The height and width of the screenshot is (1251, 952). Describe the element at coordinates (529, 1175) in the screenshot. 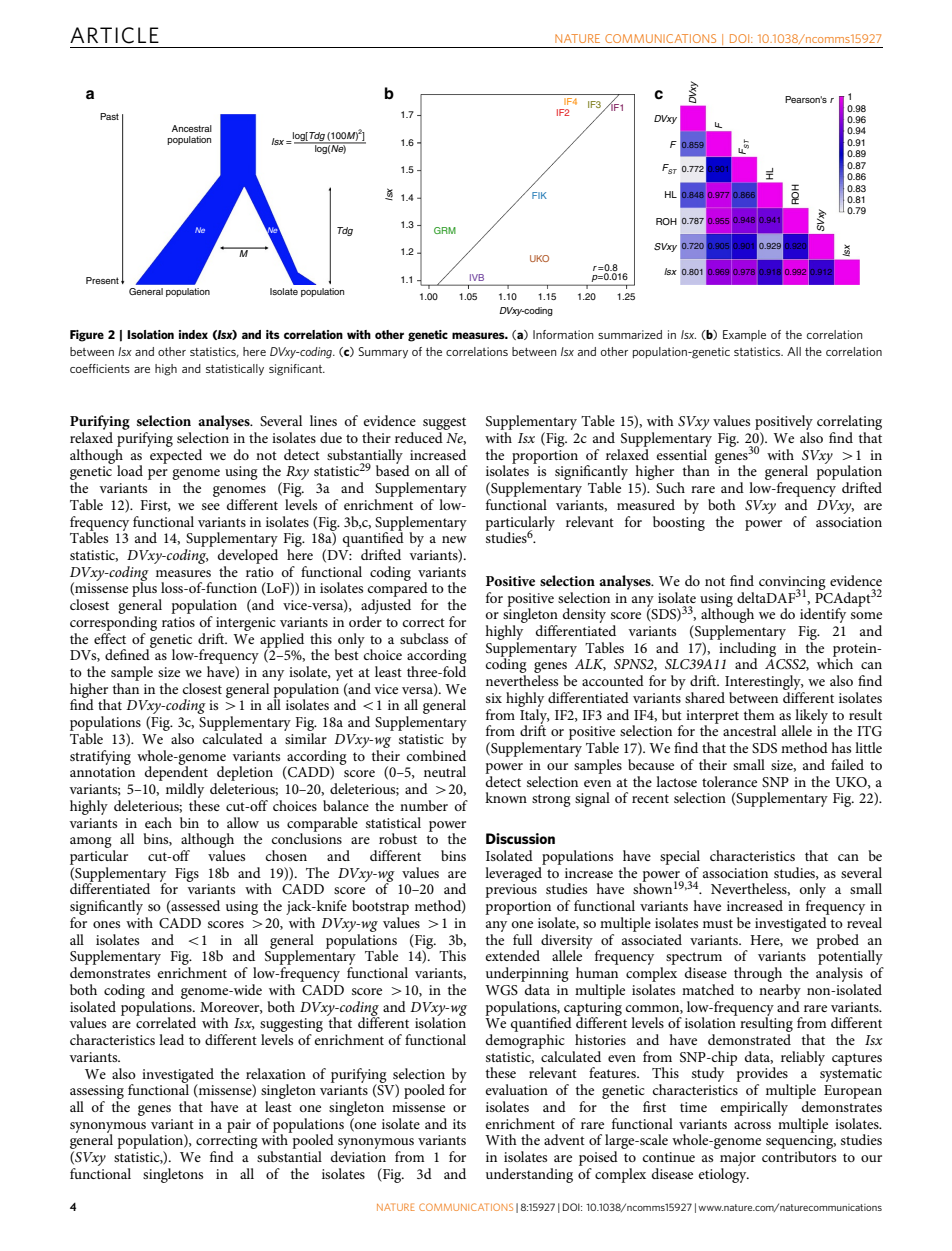

I see `understanding` at that location.
